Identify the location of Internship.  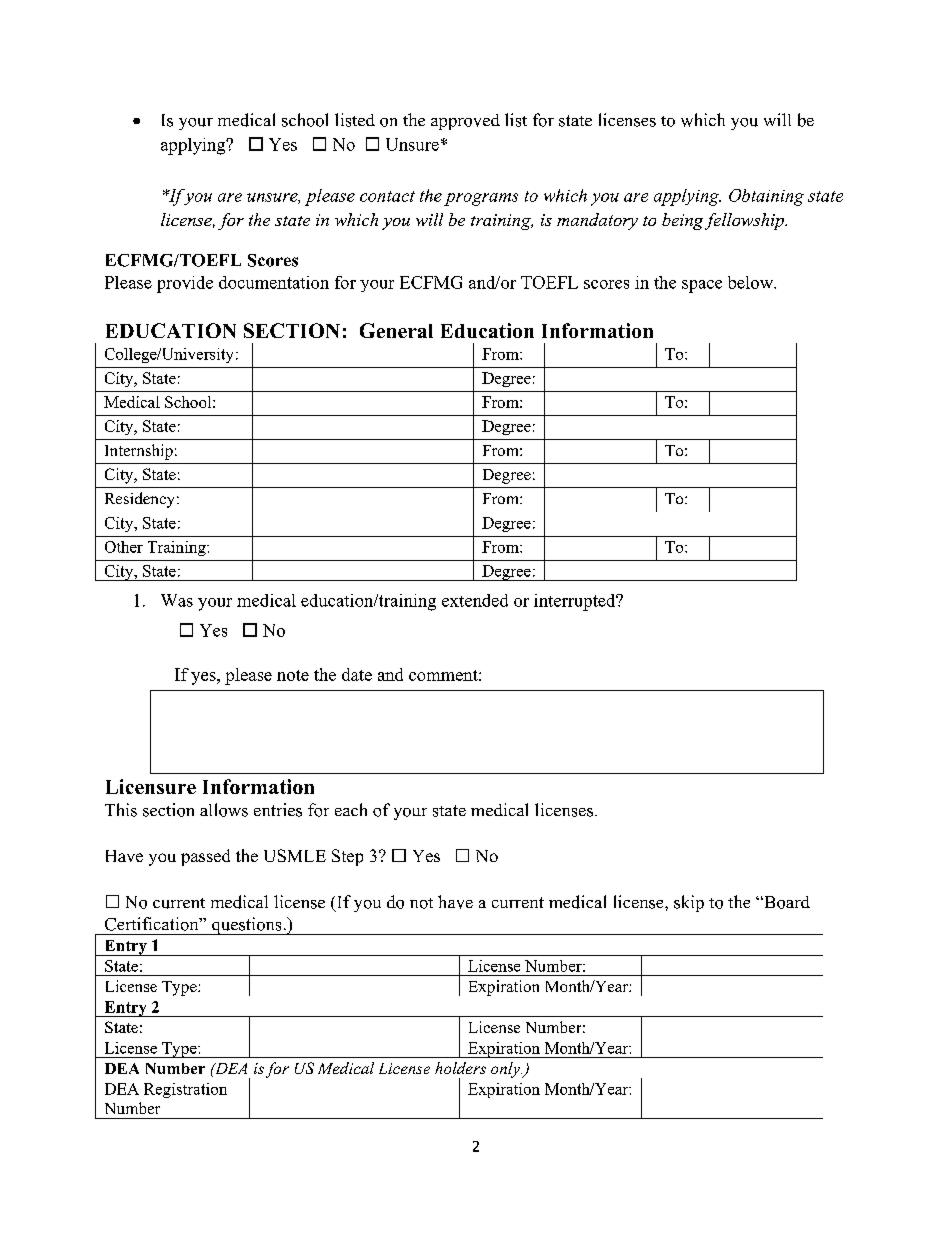
(139, 452).
